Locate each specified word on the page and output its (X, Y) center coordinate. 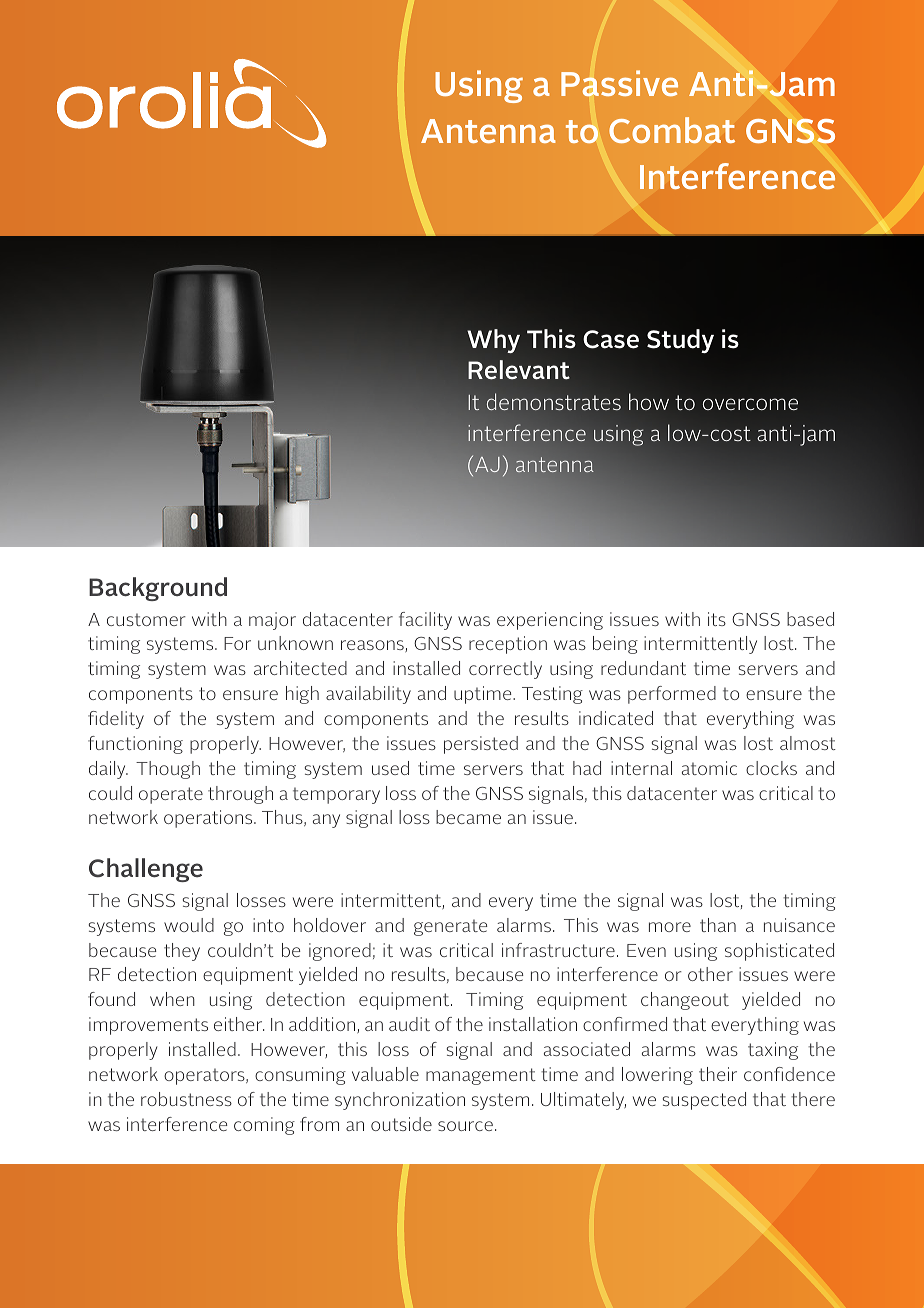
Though (168, 770)
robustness (186, 1099)
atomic (709, 768)
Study (680, 341)
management (481, 1076)
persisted (481, 745)
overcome (750, 404)
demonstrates (553, 402)
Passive (619, 83)
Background (158, 589)
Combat (672, 130)
